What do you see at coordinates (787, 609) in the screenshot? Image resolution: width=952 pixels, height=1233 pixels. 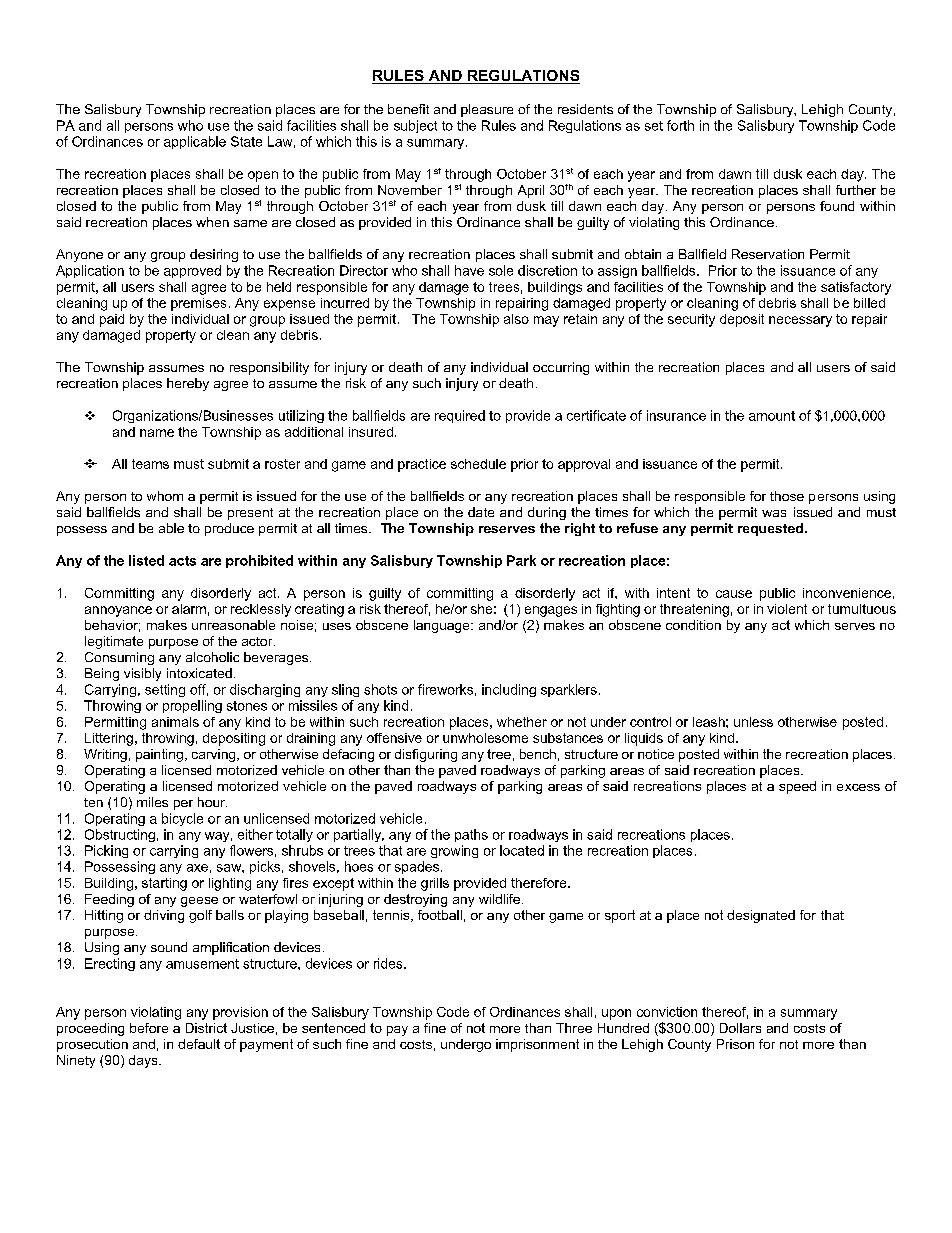 I see `violent` at bounding box center [787, 609].
